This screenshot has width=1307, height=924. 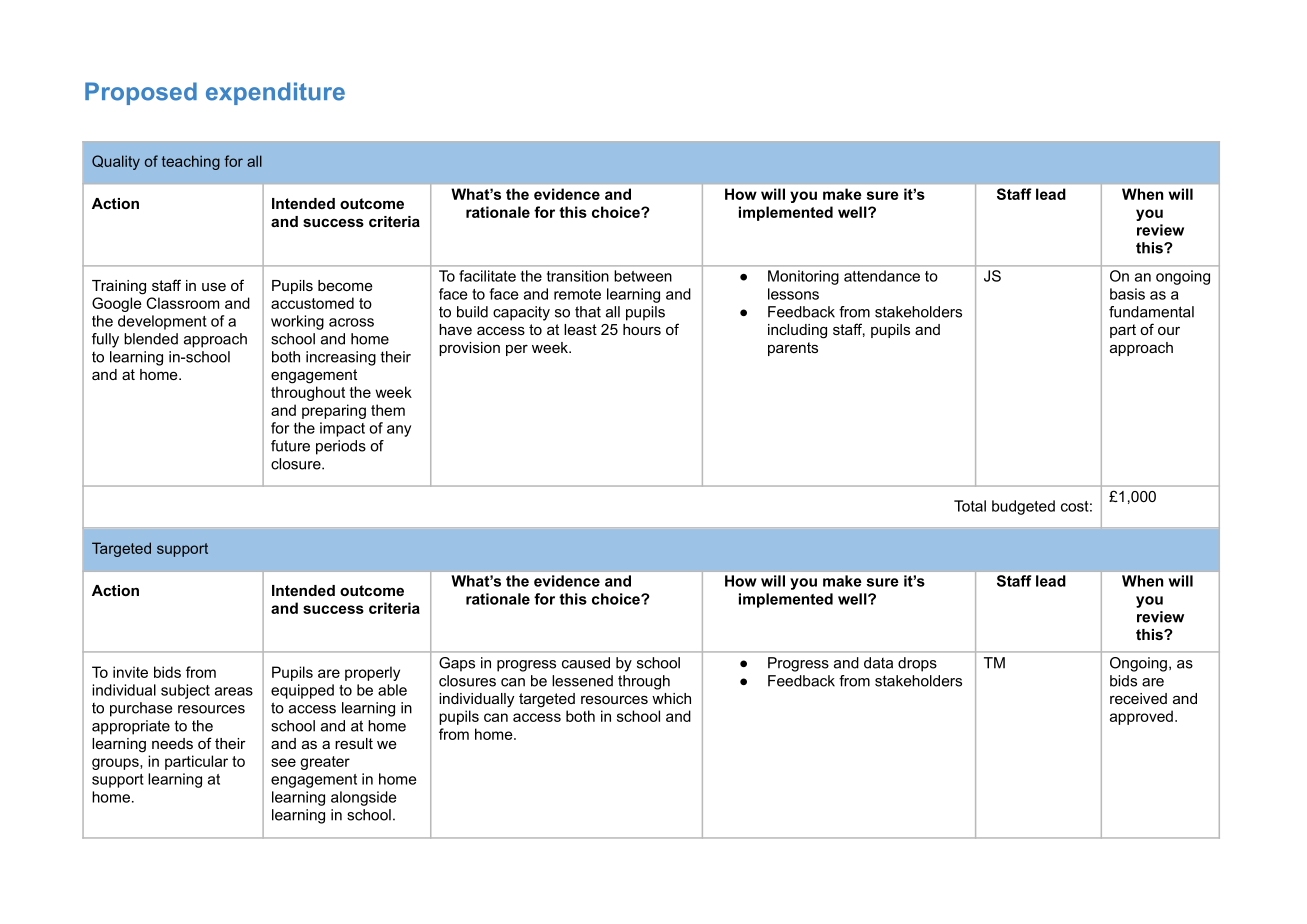 I want to click on future, so click(x=290, y=446).
